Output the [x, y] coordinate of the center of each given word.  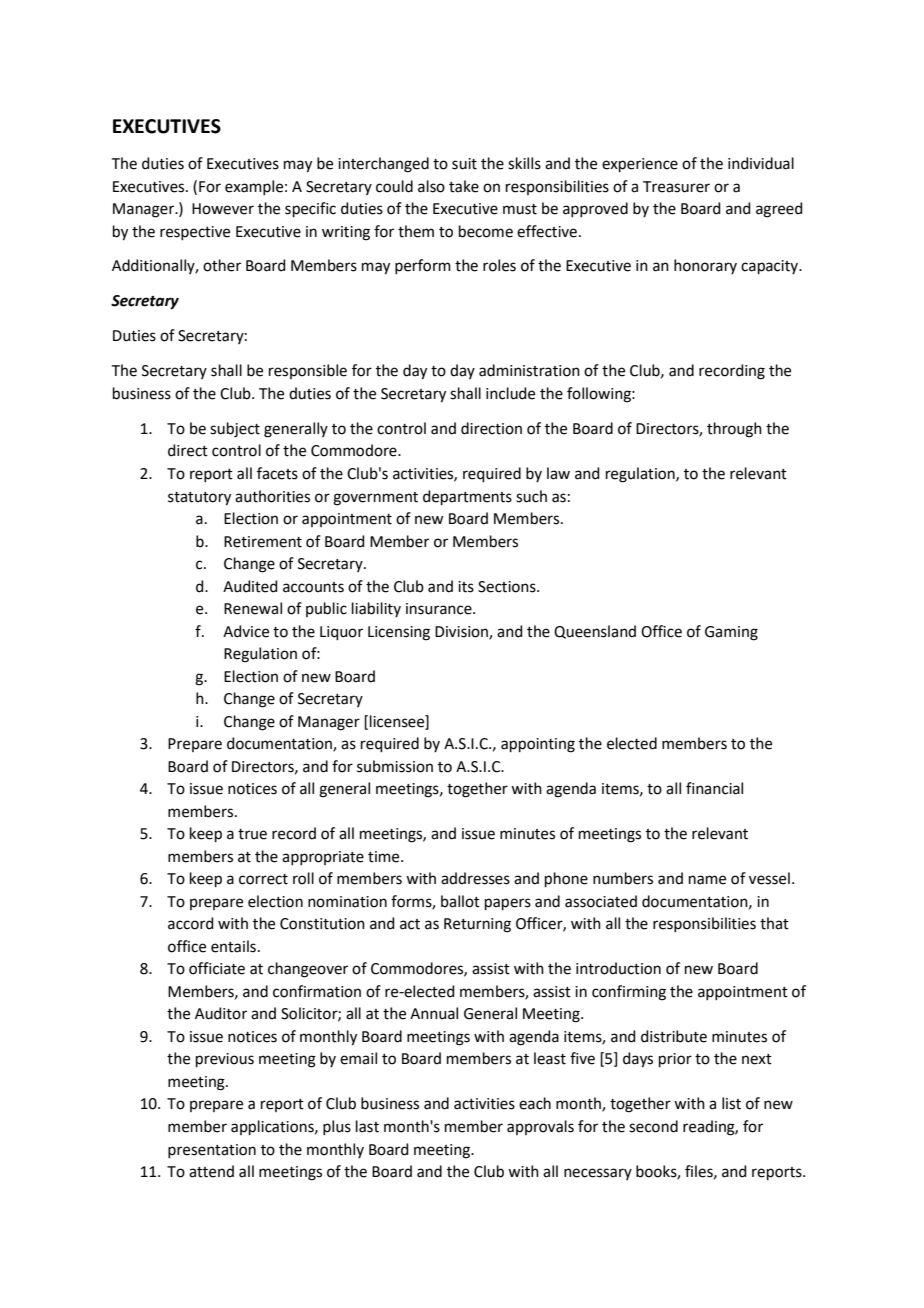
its [466, 587]
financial [714, 788]
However [223, 209]
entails [233, 946]
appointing [538, 745]
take [464, 186]
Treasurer [676, 187]
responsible [308, 371]
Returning [477, 925]
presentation [212, 1151]
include [510, 393]
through [734, 430]
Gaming [731, 633]
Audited [250, 586]
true [252, 834]
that [774, 923]
